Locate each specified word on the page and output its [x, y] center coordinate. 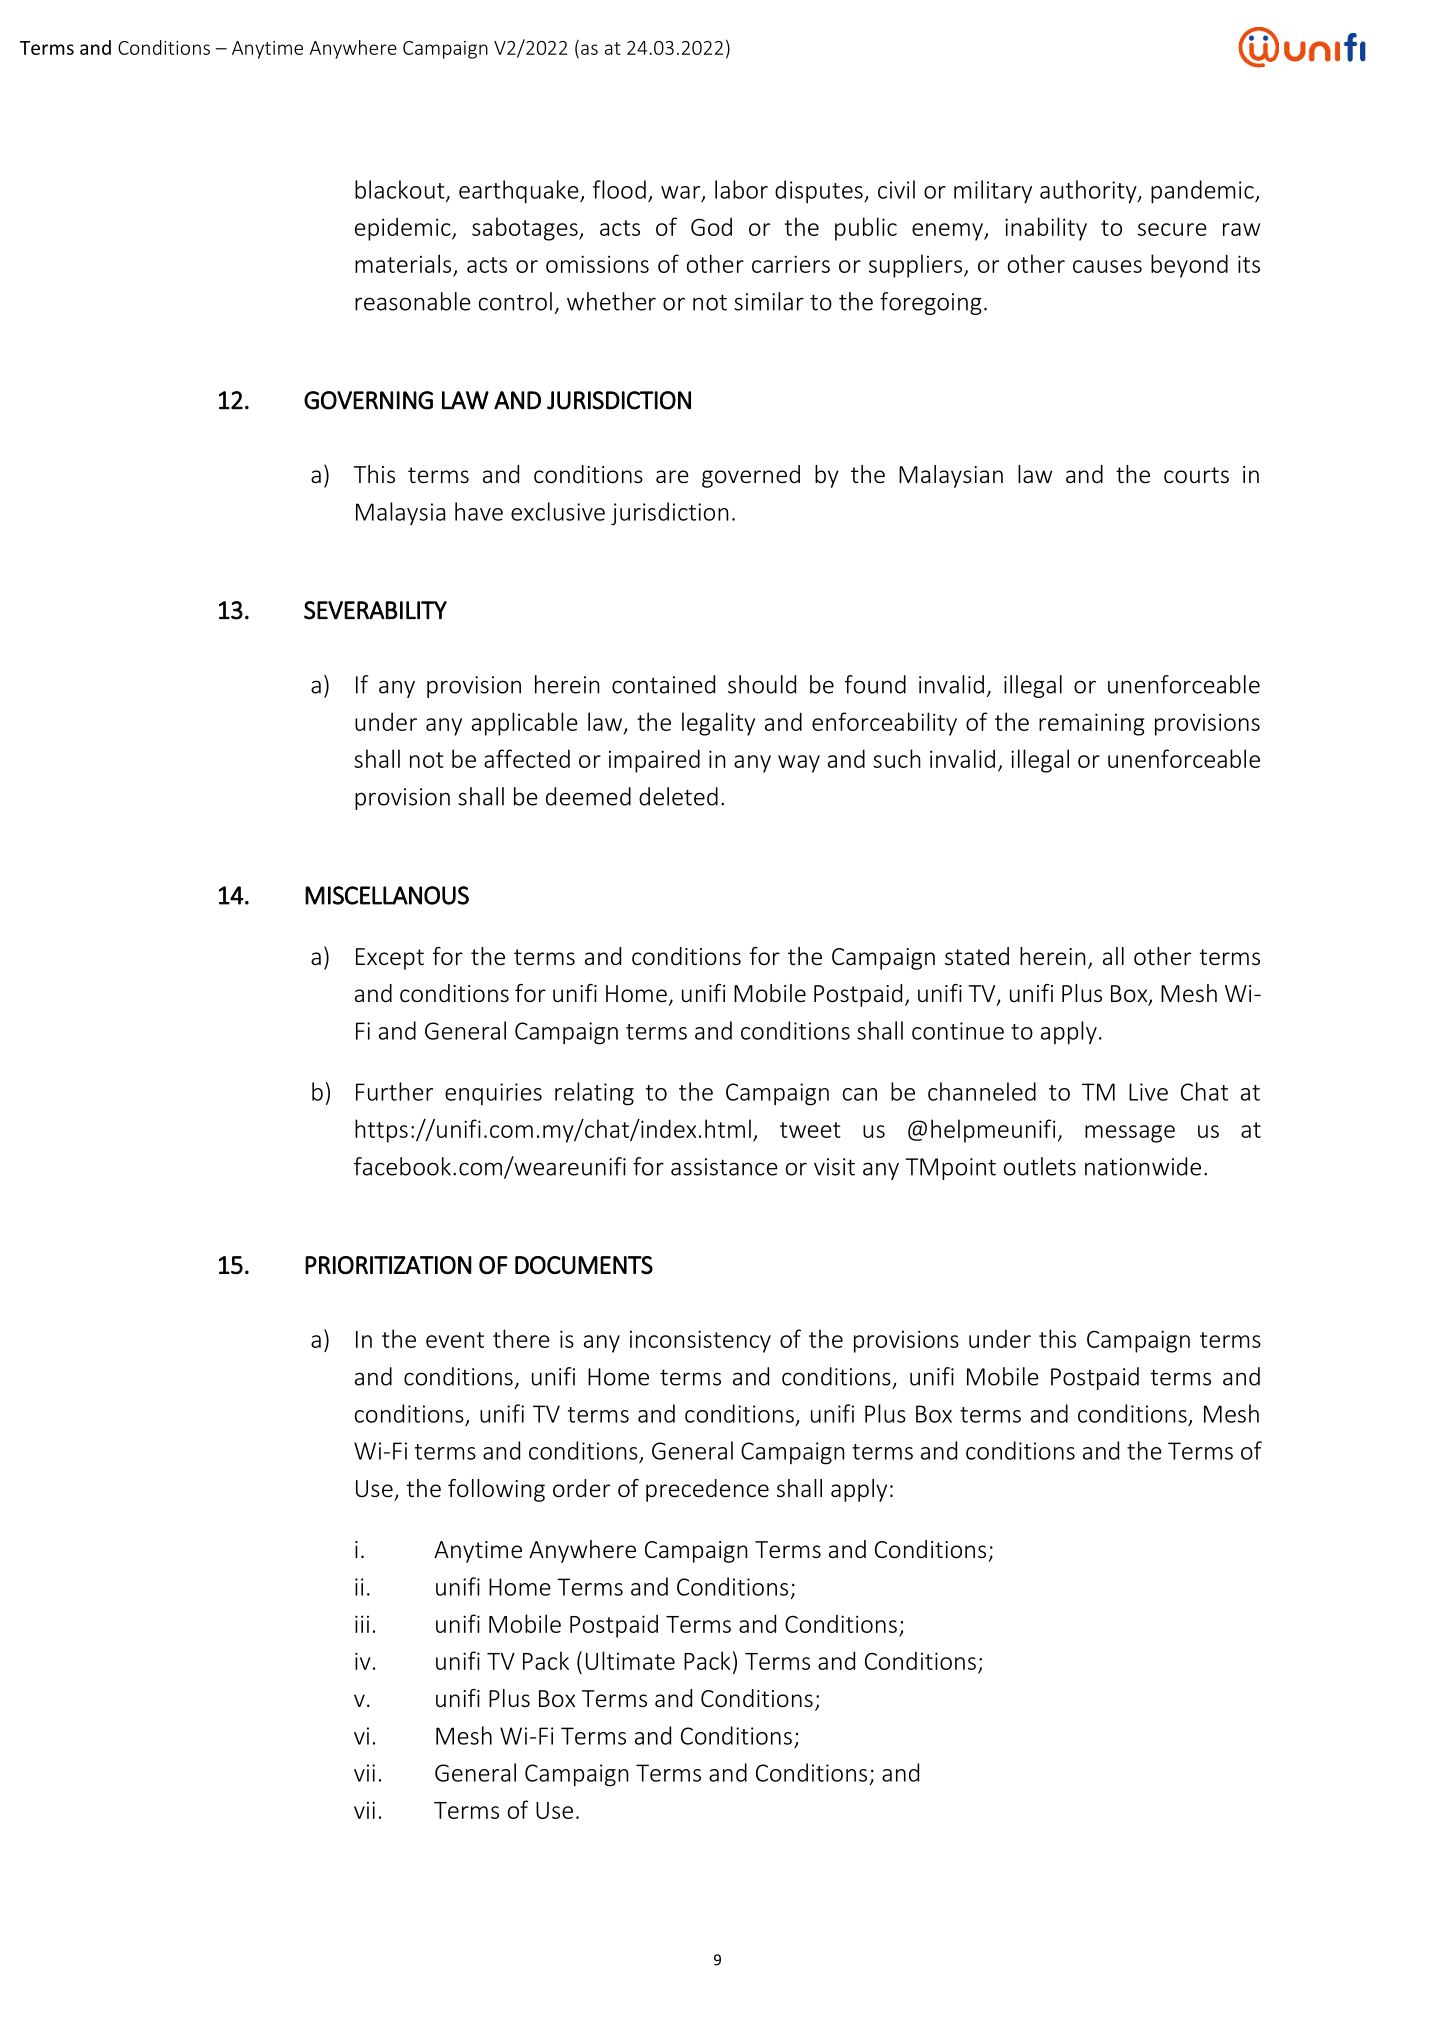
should [762, 684]
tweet [810, 1130]
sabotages [526, 229]
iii [362, 1624]
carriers [791, 264]
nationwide [1143, 1166]
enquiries [493, 1094]
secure [1172, 229]
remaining [1092, 724]
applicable [525, 724]
